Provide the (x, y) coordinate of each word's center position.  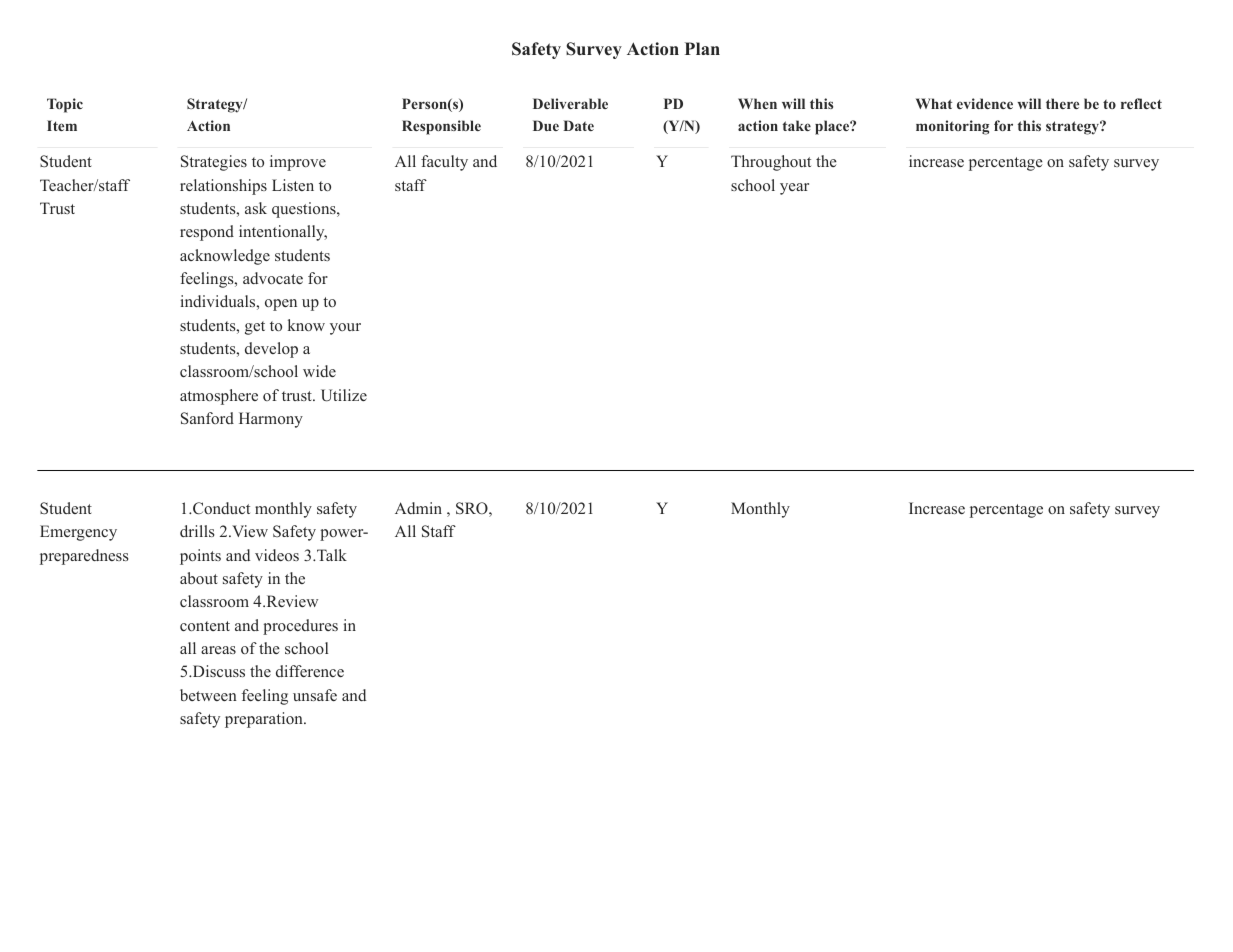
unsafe (315, 695)
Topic (65, 105)
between (208, 695)
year (794, 189)
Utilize (344, 395)
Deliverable (570, 103)
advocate (273, 278)
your (345, 329)
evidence (985, 103)
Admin (418, 508)
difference (310, 671)
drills (197, 531)
